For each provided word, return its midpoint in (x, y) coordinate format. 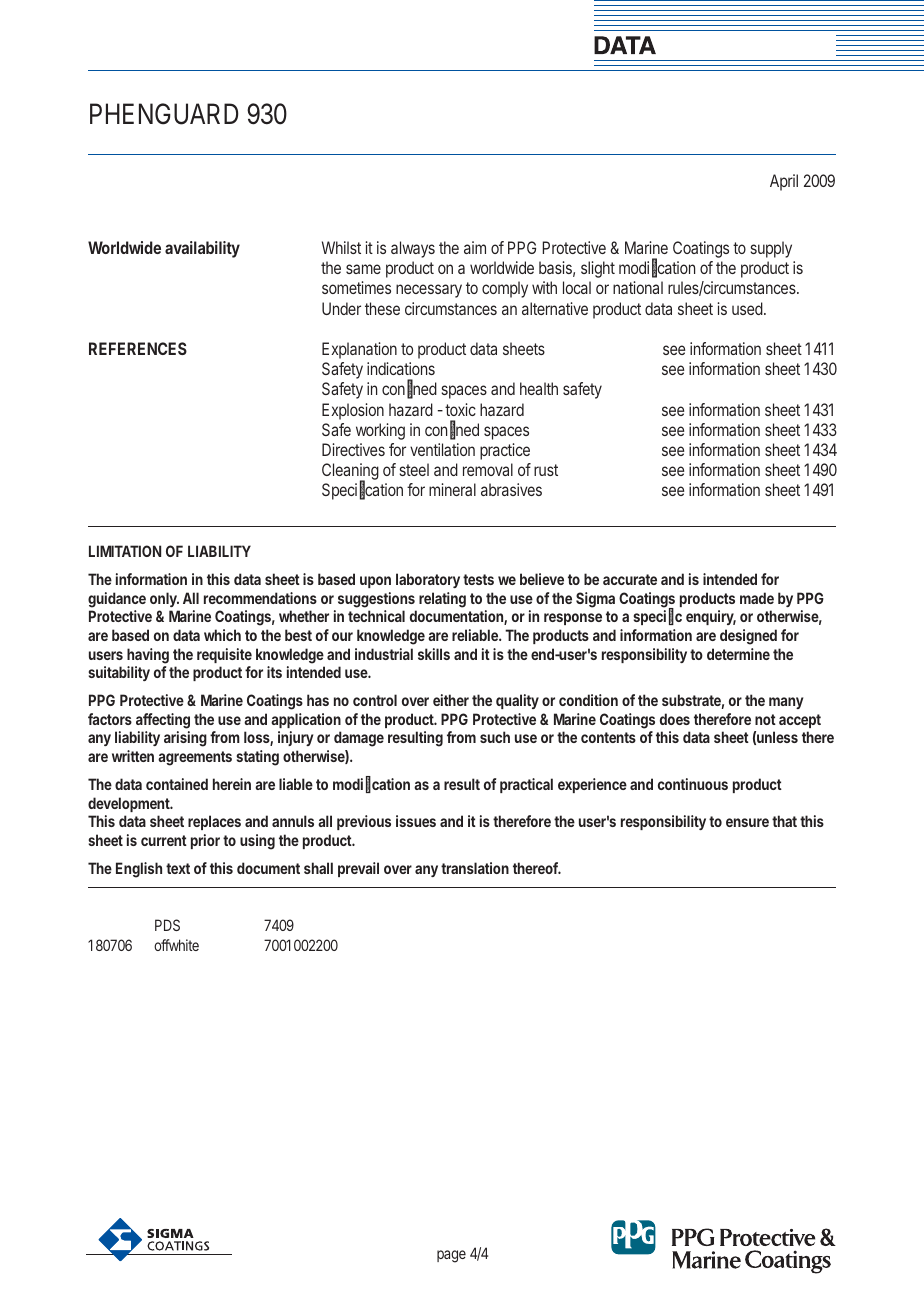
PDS (167, 925)
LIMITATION (125, 551)
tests (478, 579)
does (675, 719)
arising (185, 739)
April (784, 182)
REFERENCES (138, 348)
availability (202, 249)
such (495, 737)
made (757, 598)
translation (475, 868)
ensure (747, 822)
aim (475, 247)
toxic (460, 409)
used (747, 308)
